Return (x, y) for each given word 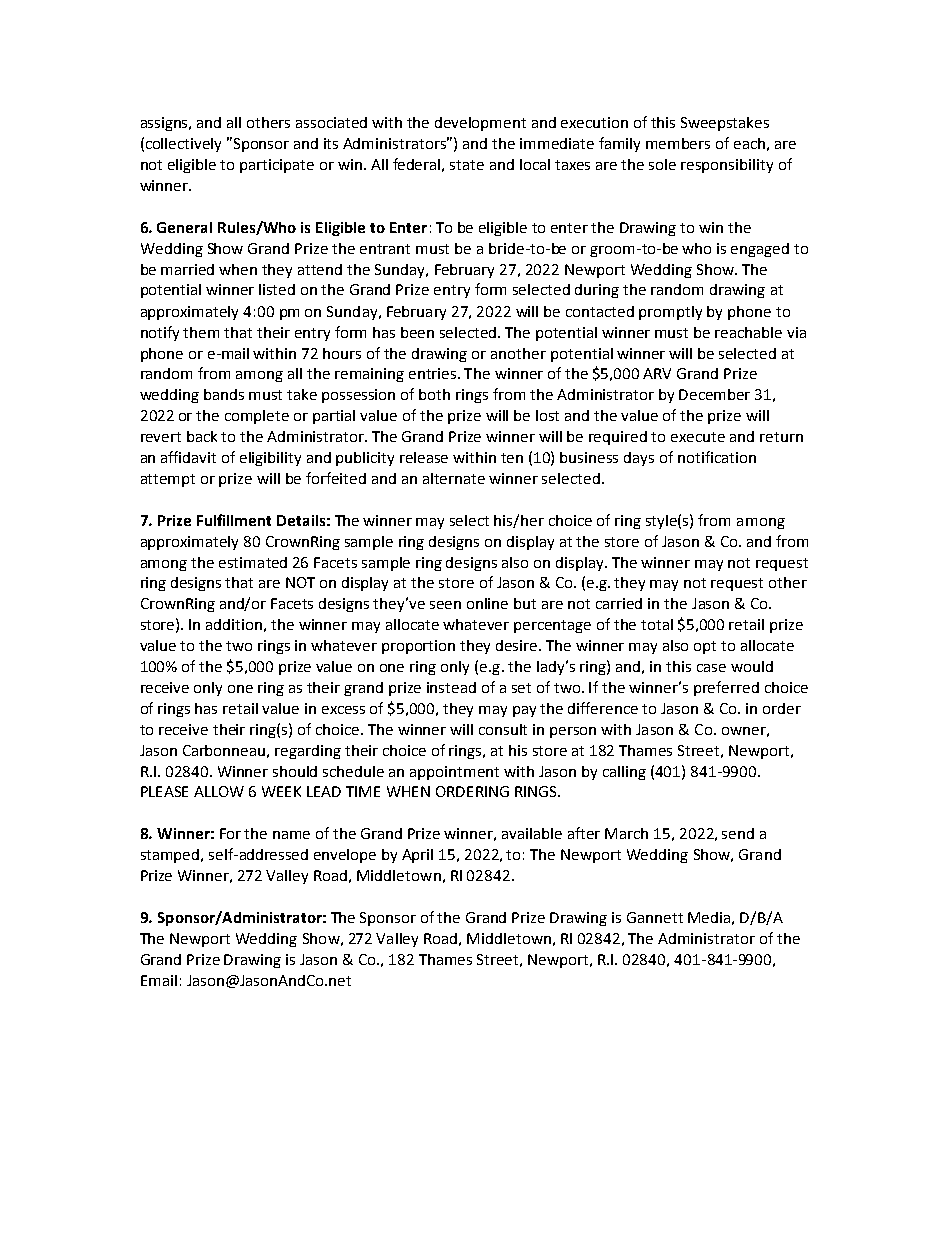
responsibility (727, 166)
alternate (454, 478)
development (480, 124)
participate (277, 166)
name (291, 835)
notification (717, 457)
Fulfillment (234, 520)
